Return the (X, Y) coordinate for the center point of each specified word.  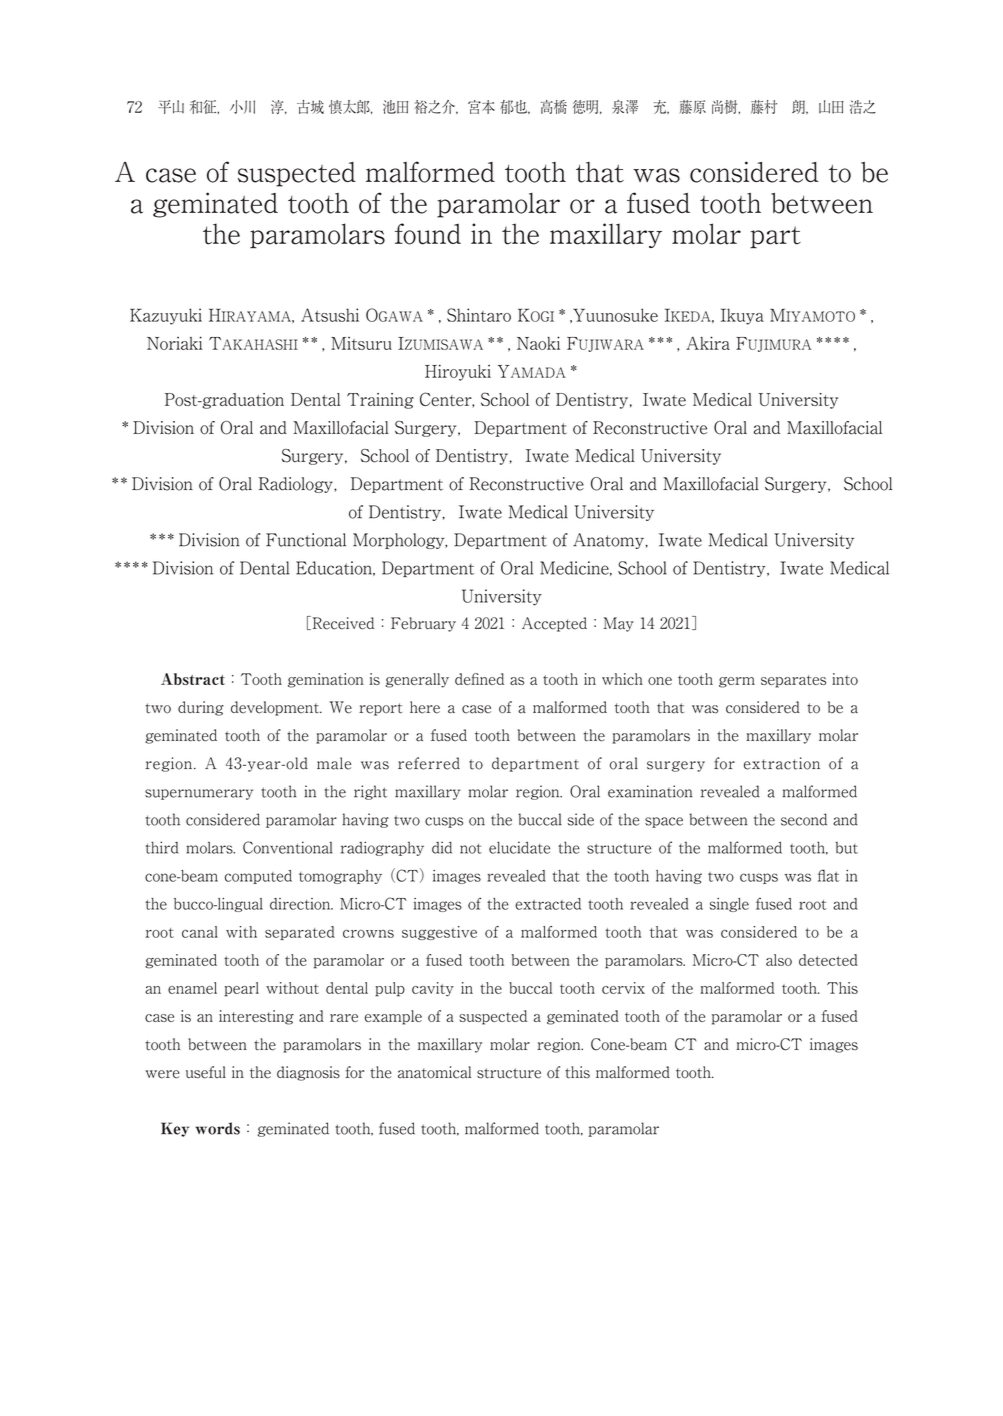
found (428, 234)
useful (206, 1072)
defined (479, 679)
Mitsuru (361, 343)
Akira (708, 343)
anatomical (434, 1072)
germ (737, 682)
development (276, 708)
